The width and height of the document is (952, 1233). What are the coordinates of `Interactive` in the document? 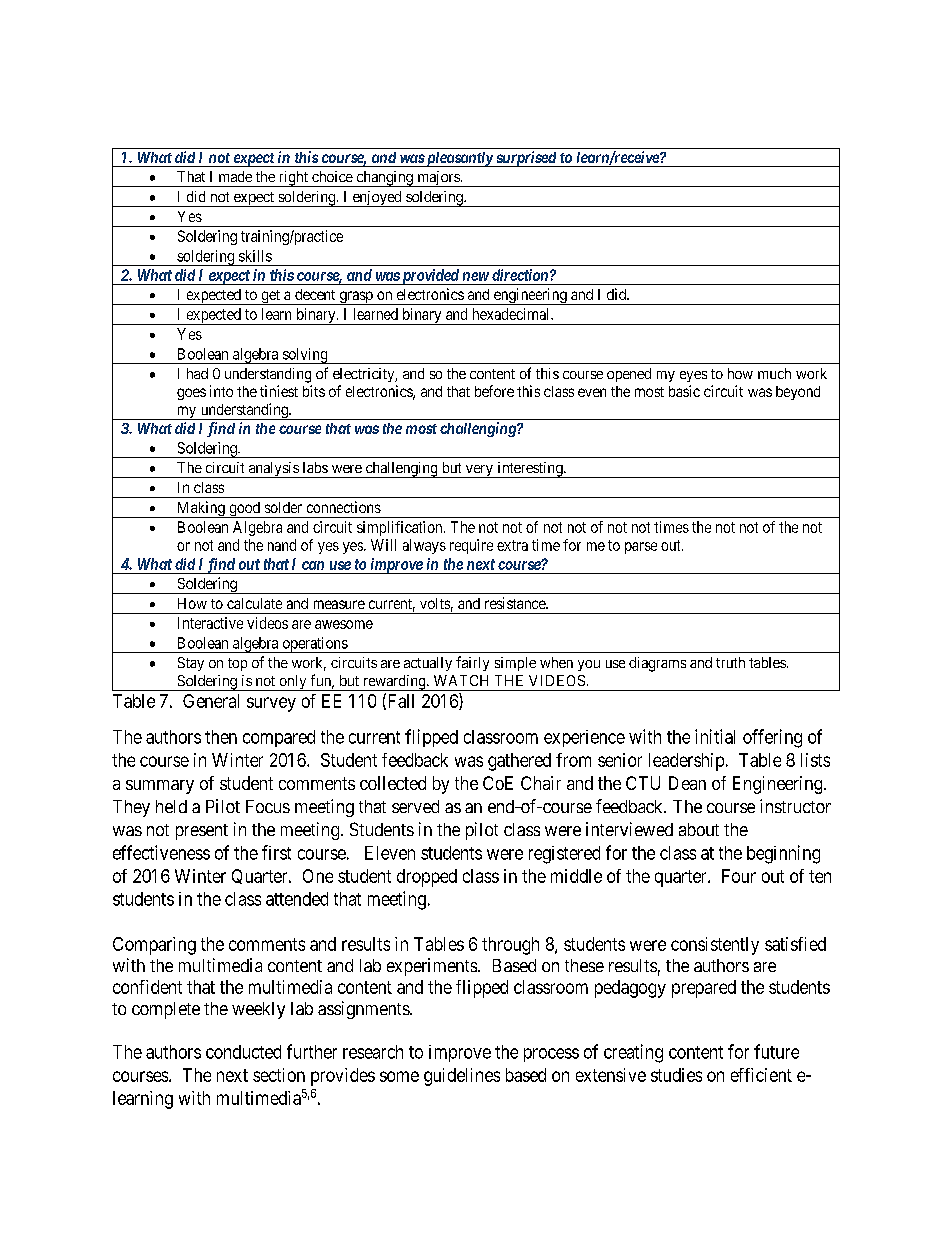 It's located at (210, 623).
